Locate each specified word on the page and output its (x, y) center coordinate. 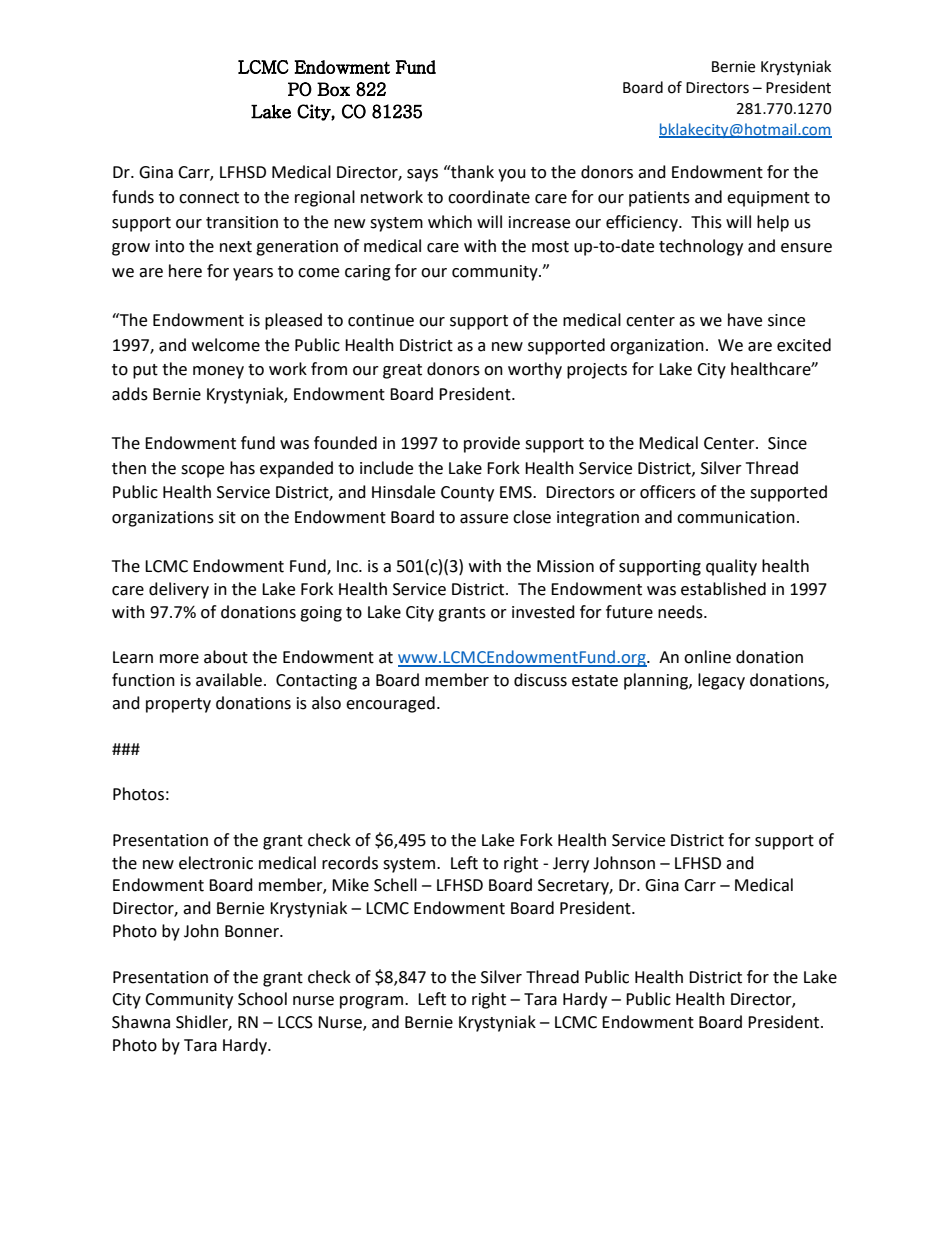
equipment (768, 199)
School (262, 999)
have (745, 320)
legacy (721, 681)
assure (484, 519)
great (402, 371)
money (218, 372)
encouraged (390, 704)
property (178, 705)
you (512, 175)
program (373, 1002)
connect (209, 198)
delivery (179, 590)
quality (731, 567)
